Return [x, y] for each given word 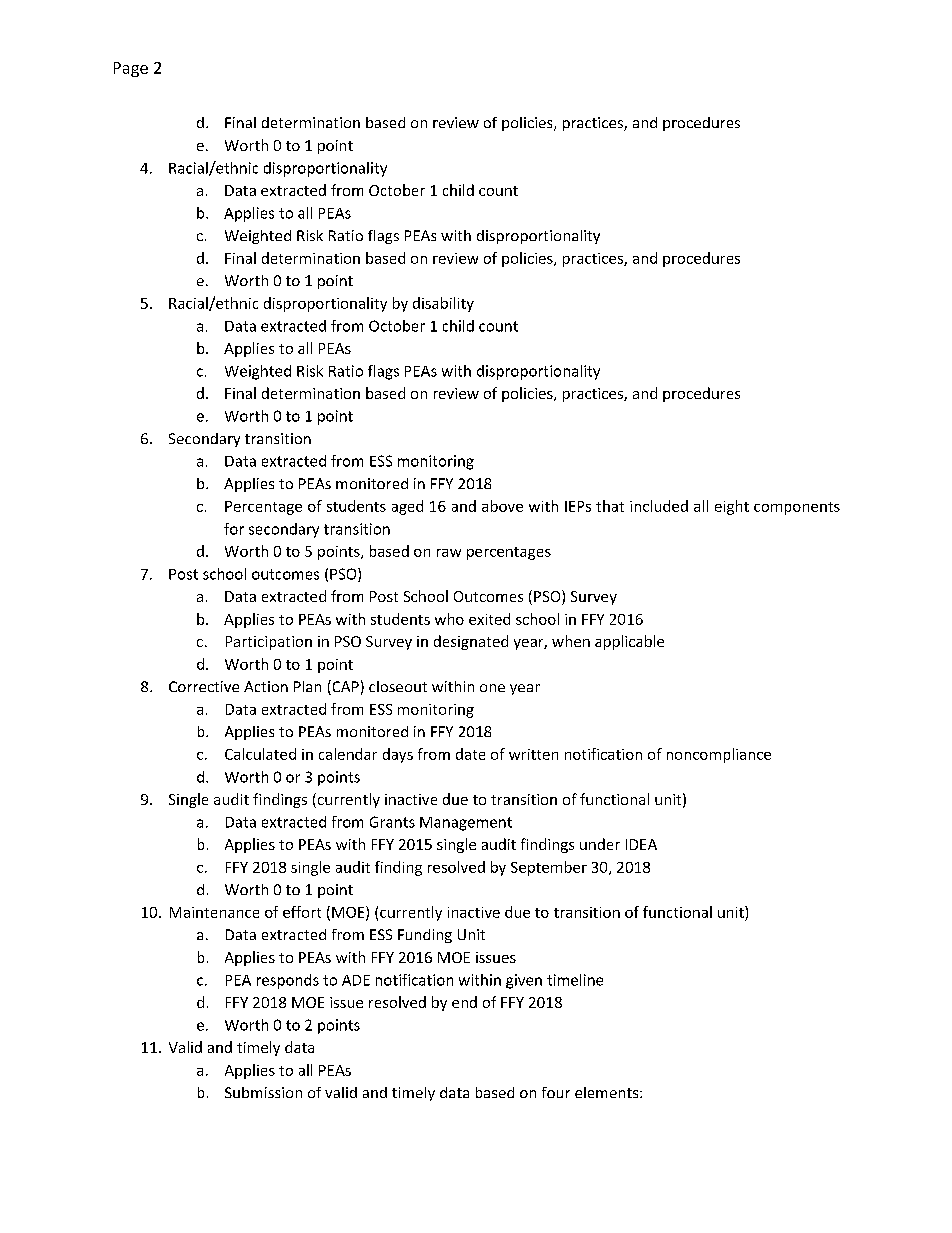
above [502, 506]
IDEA [641, 844]
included [659, 506]
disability [443, 304]
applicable [629, 642]
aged [407, 507]
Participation [269, 643]
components [797, 508]
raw [449, 553]
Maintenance [214, 912]
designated [471, 642]
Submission [263, 1092]
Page [131, 69]
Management [466, 824]
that [610, 506]
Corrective [204, 686]
